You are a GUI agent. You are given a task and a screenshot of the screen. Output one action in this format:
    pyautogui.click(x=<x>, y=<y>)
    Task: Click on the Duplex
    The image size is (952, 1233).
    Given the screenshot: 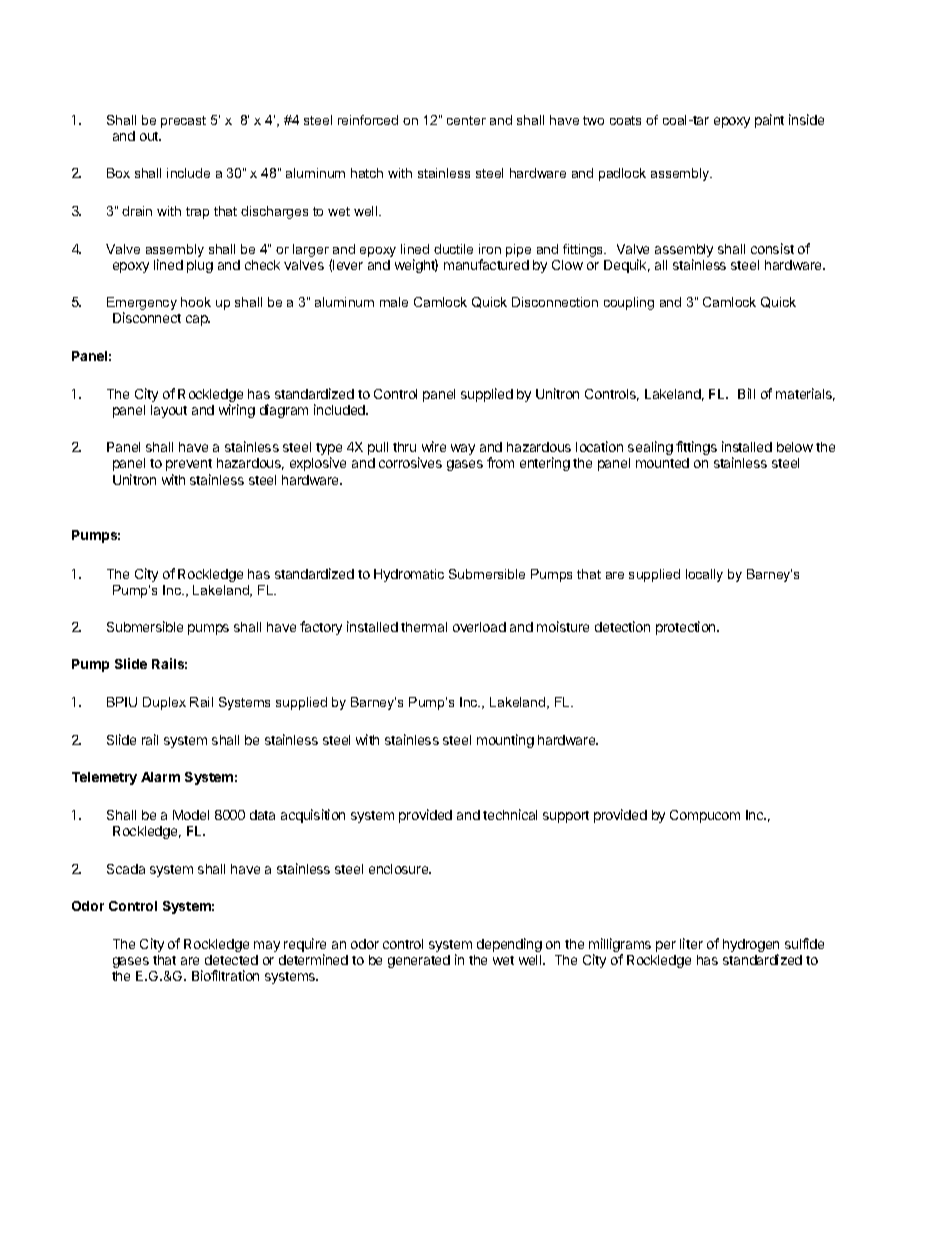 What is the action you would take?
    pyautogui.click(x=164, y=703)
